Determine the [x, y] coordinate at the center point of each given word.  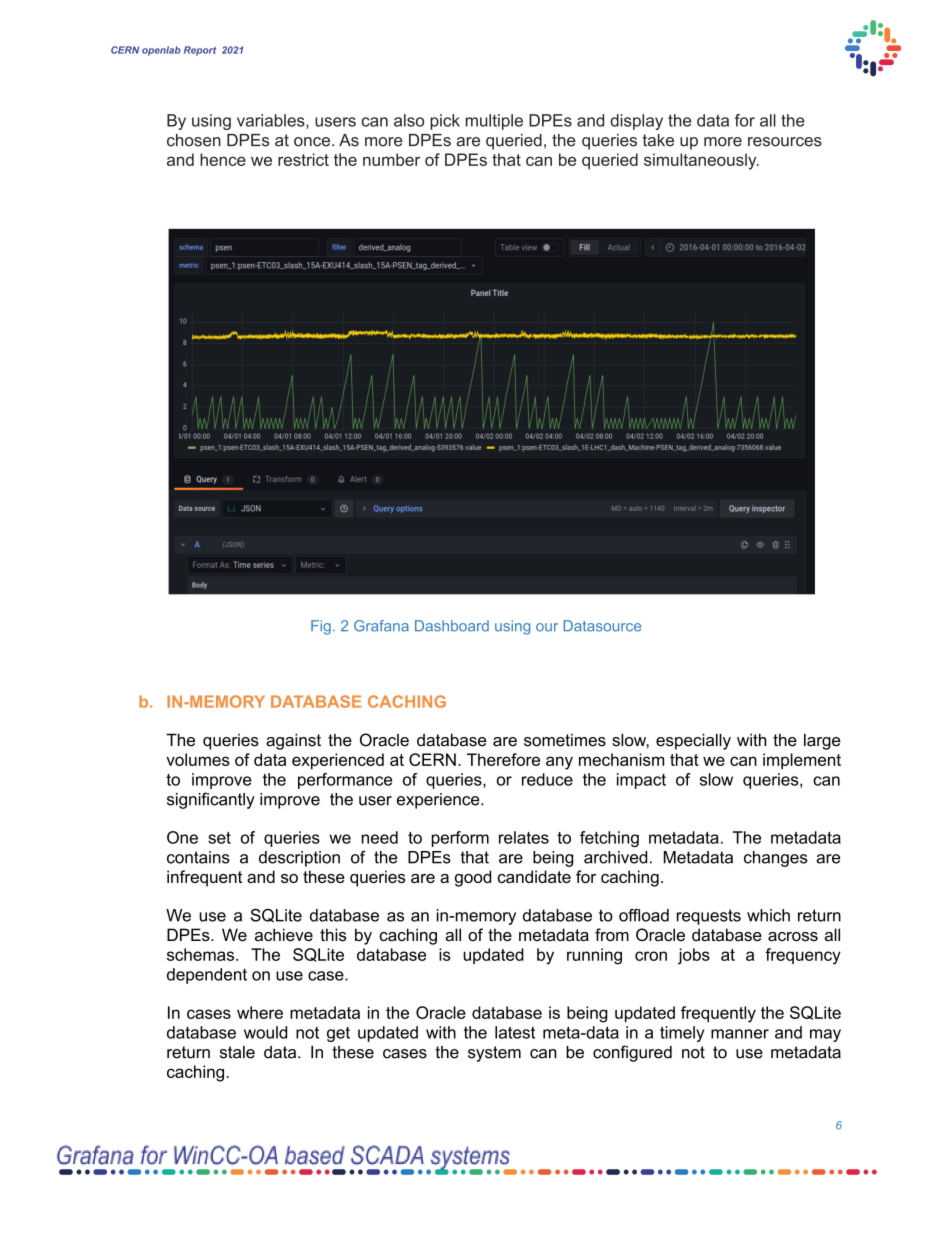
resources [785, 142]
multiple [494, 122]
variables [272, 121]
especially [693, 741]
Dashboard [452, 626]
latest [515, 1032]
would [265, 1032]
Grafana [381, 626]
